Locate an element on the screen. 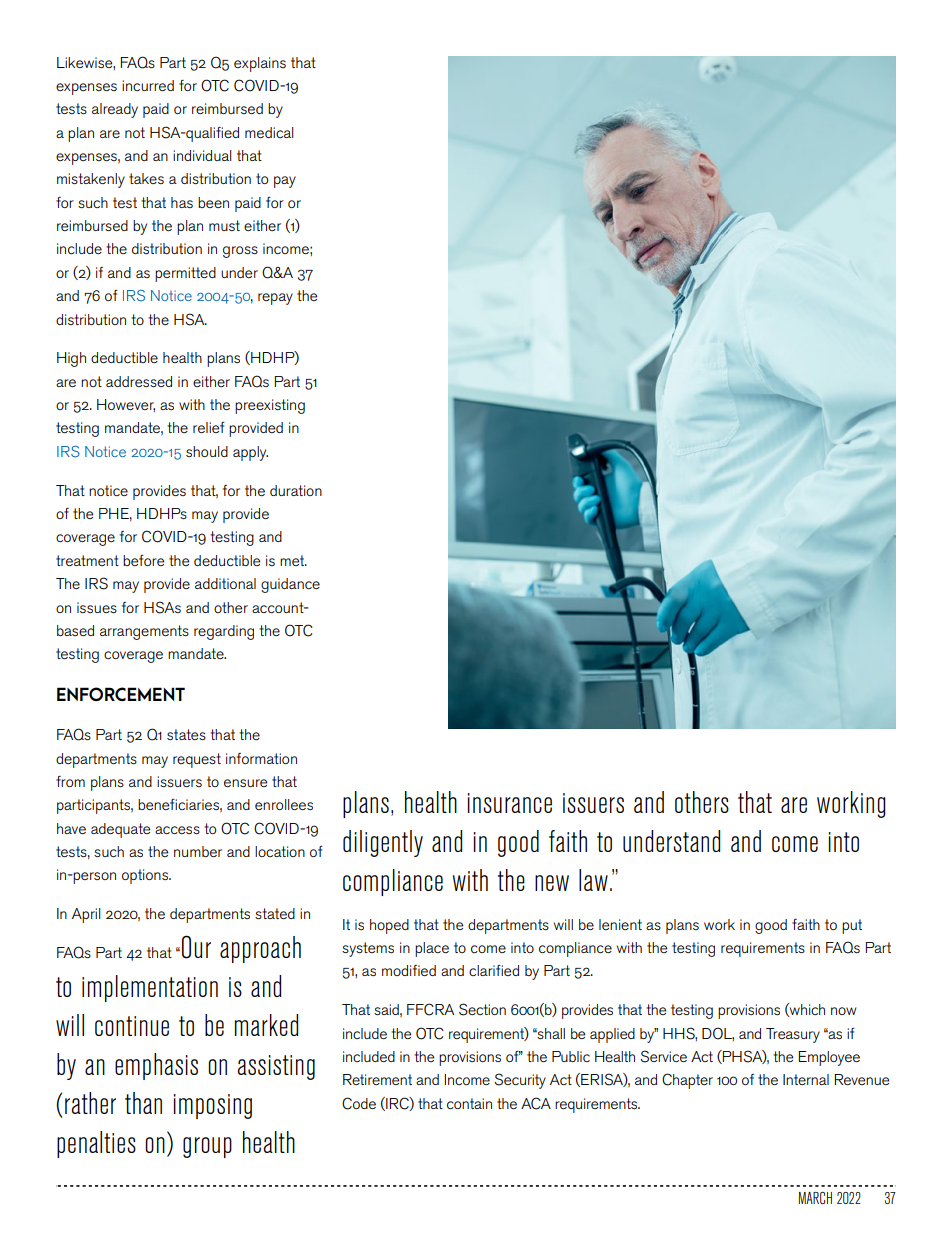 The height and width of the screenshot is (1233, 952). insurance is located at coordinates (510, 803).
